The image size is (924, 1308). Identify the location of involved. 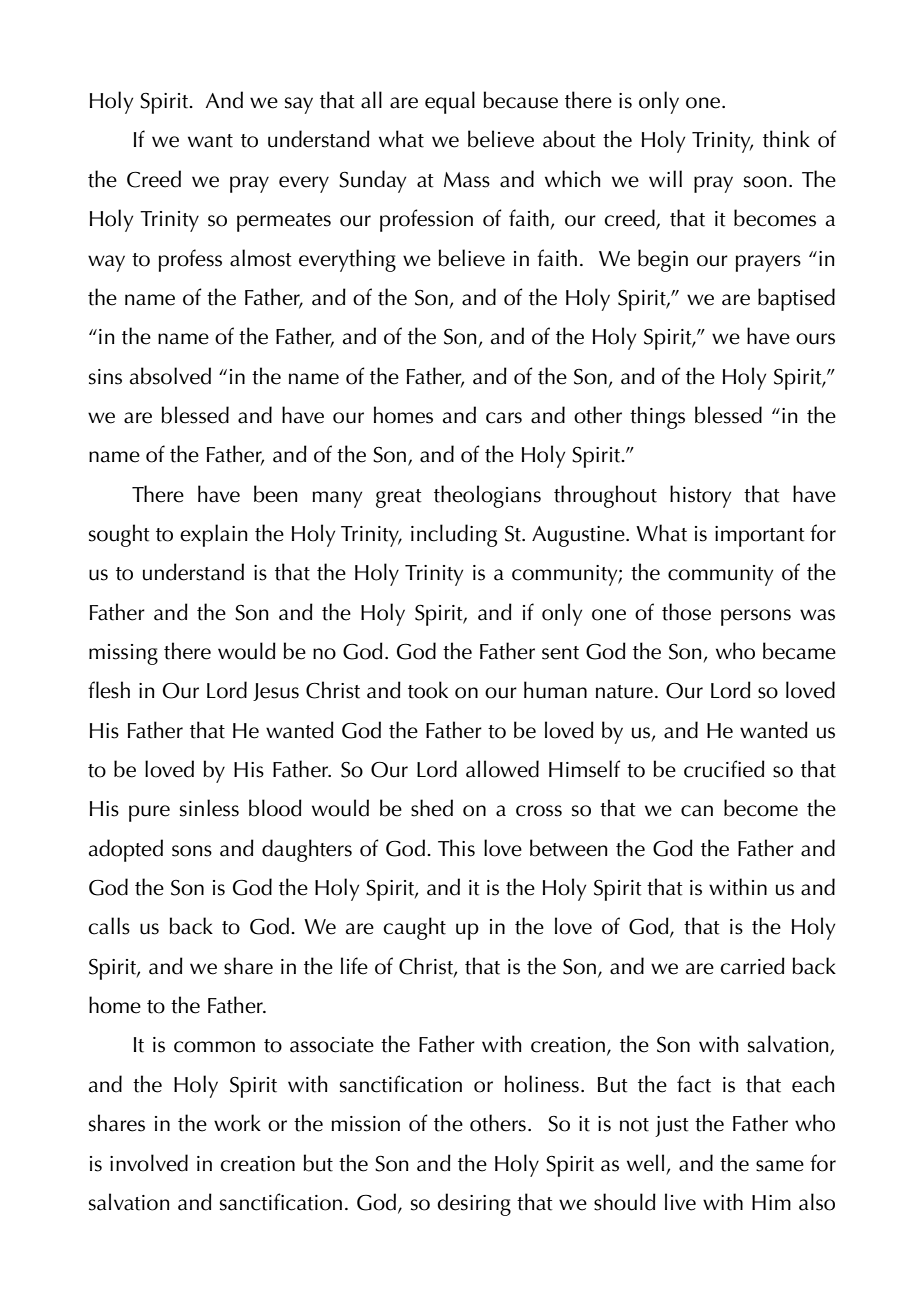
(149, 1163).
